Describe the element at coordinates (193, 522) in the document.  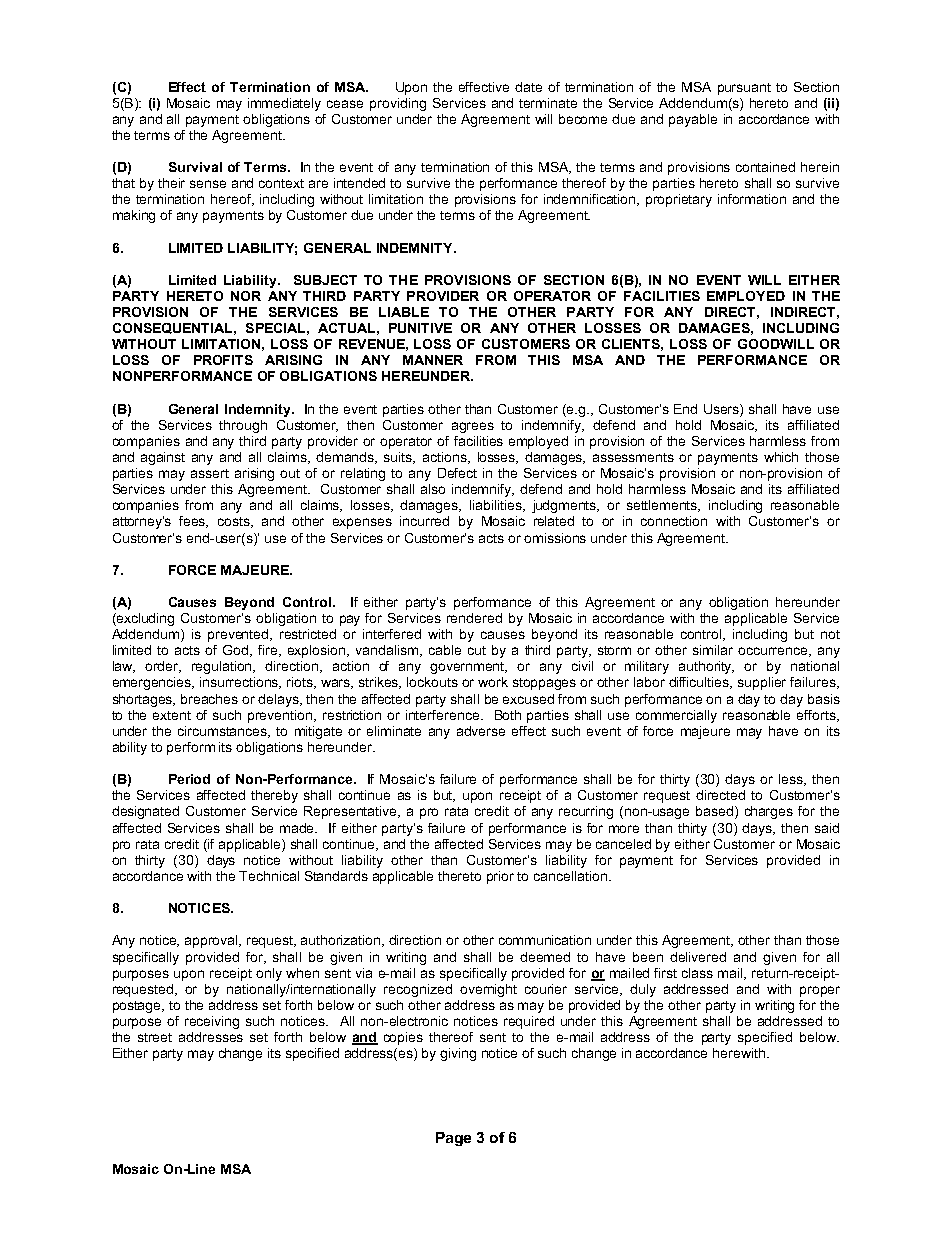
I see `fees` at that location.
